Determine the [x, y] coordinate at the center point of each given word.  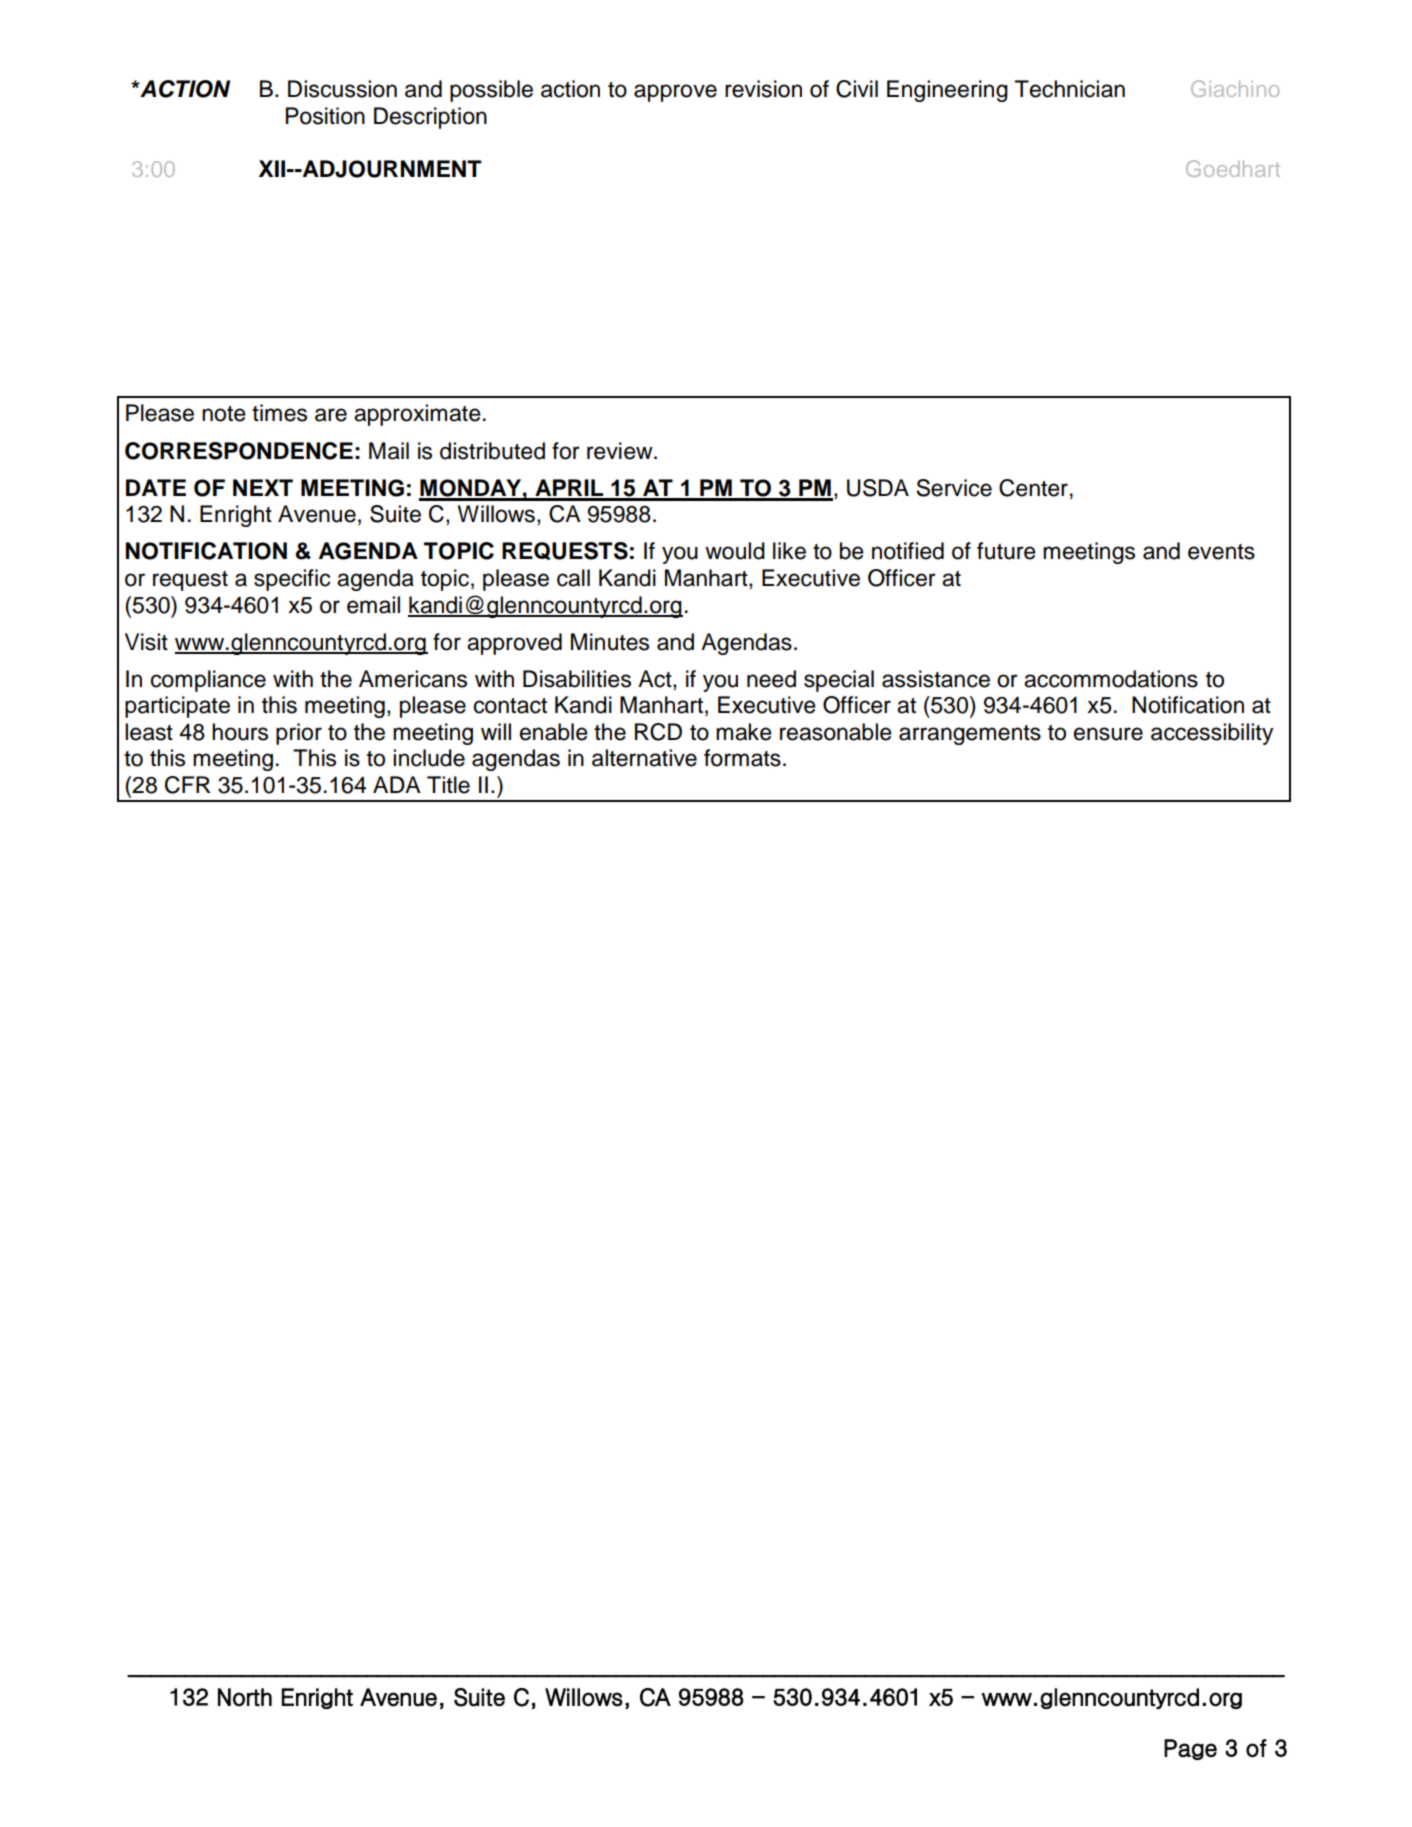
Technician [1070, 89]
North [245, 1697]
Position [325, 116]
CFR [187, 785]
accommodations [1111, 679]
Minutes [610, 642]
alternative [644, 758]
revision [763, 89]
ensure [1108, 734]
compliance [208, 681]
